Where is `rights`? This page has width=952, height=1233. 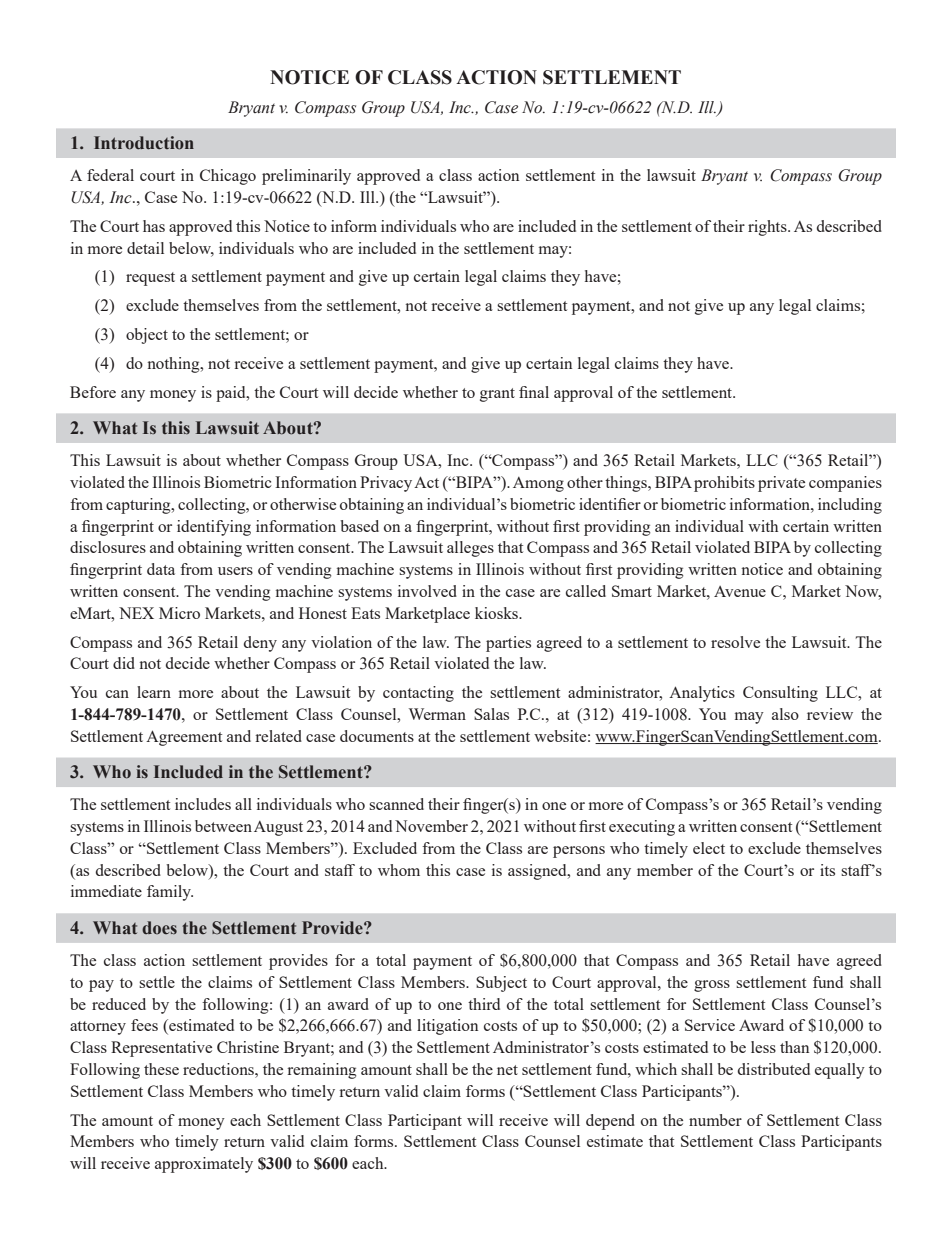 rights is located at coordinates (768, 228).
